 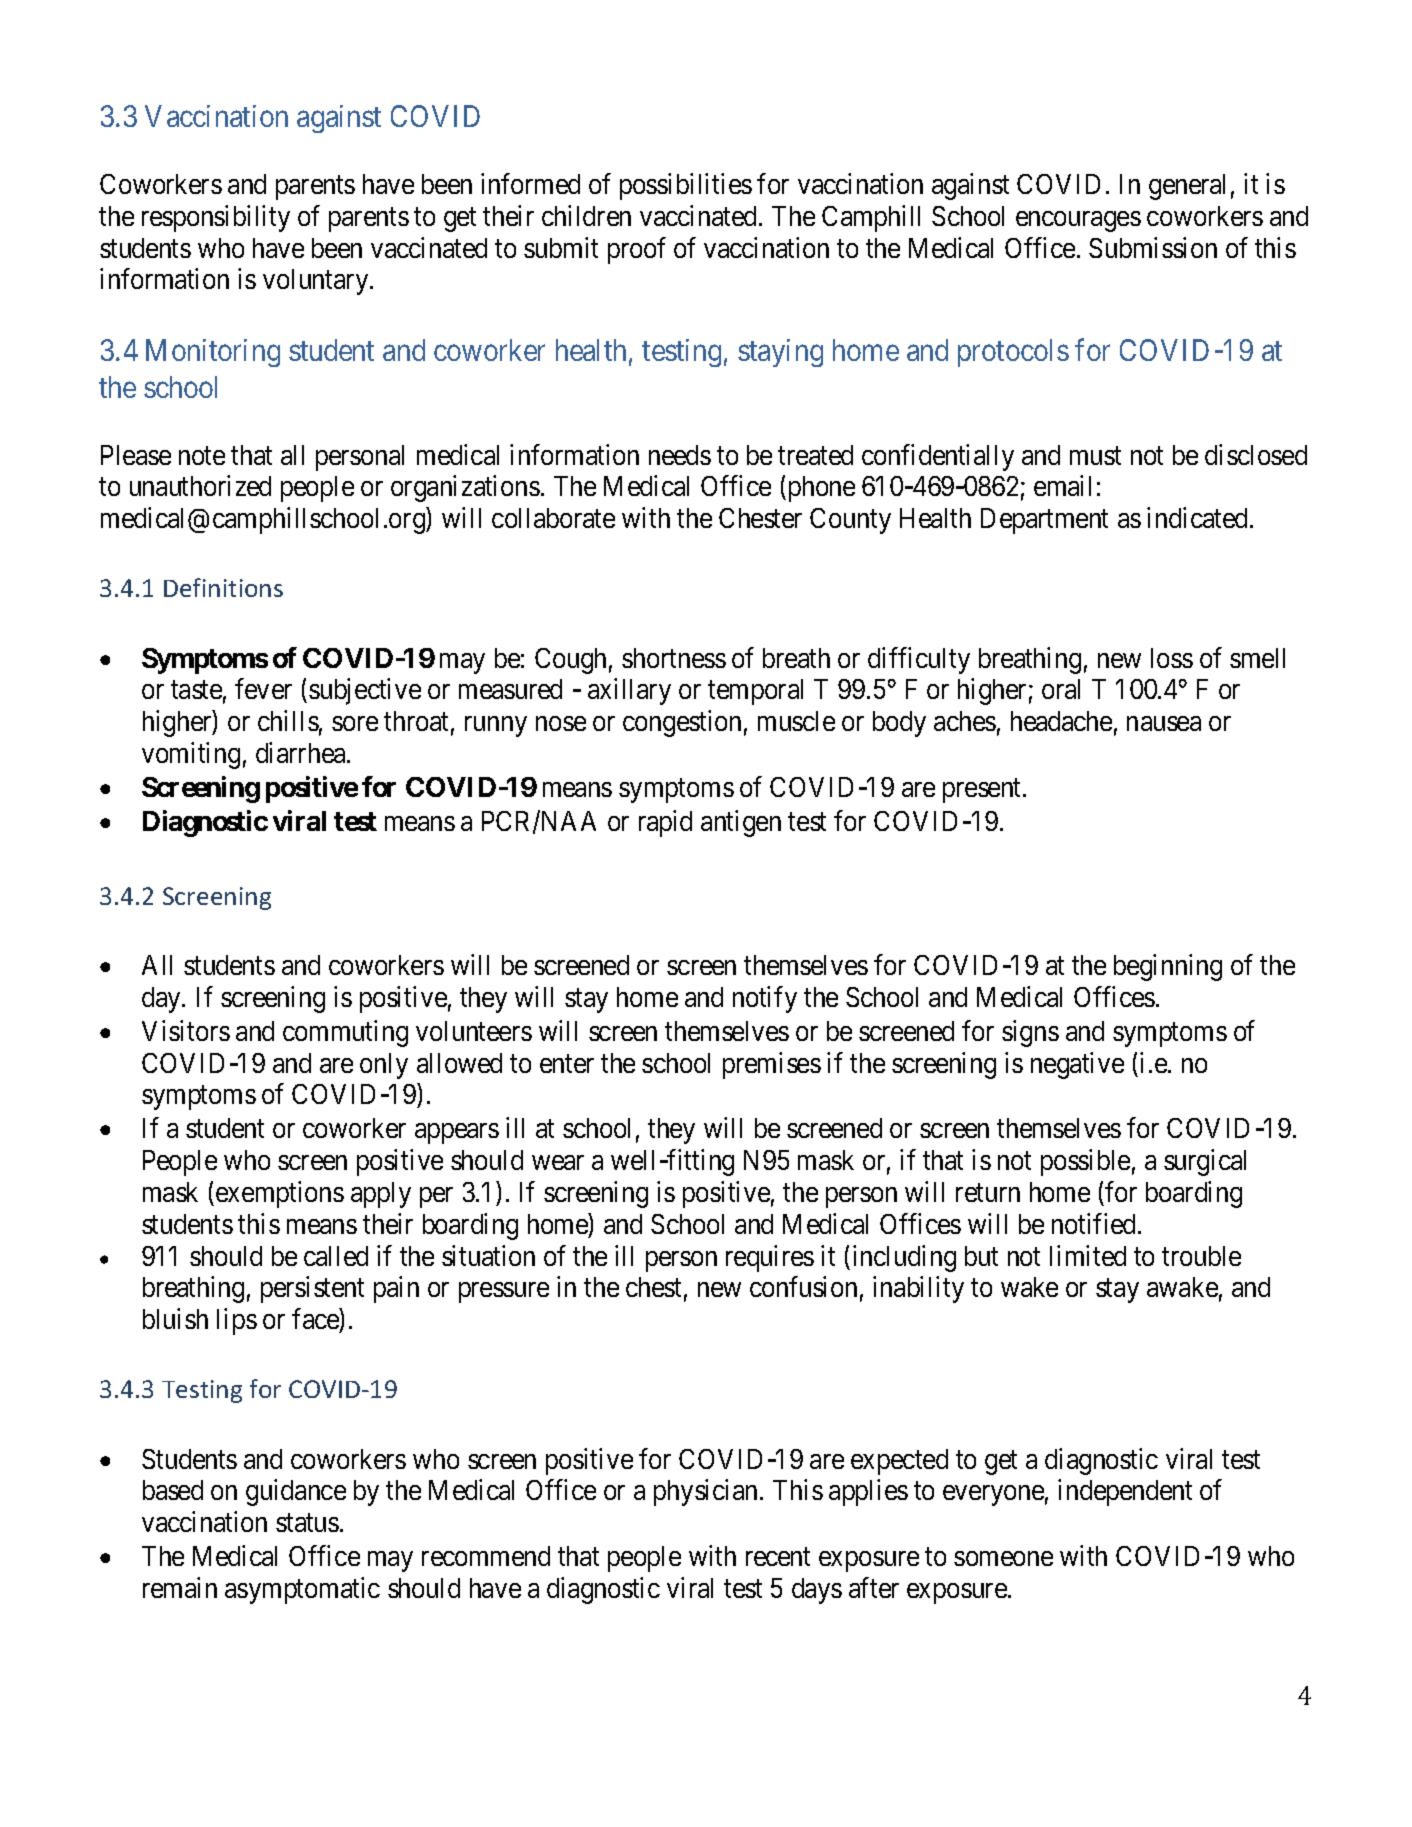 What do you see at coordinates (778, 1557) in the screenshot?
I see `recent` at bounding box center [778, 1557].
